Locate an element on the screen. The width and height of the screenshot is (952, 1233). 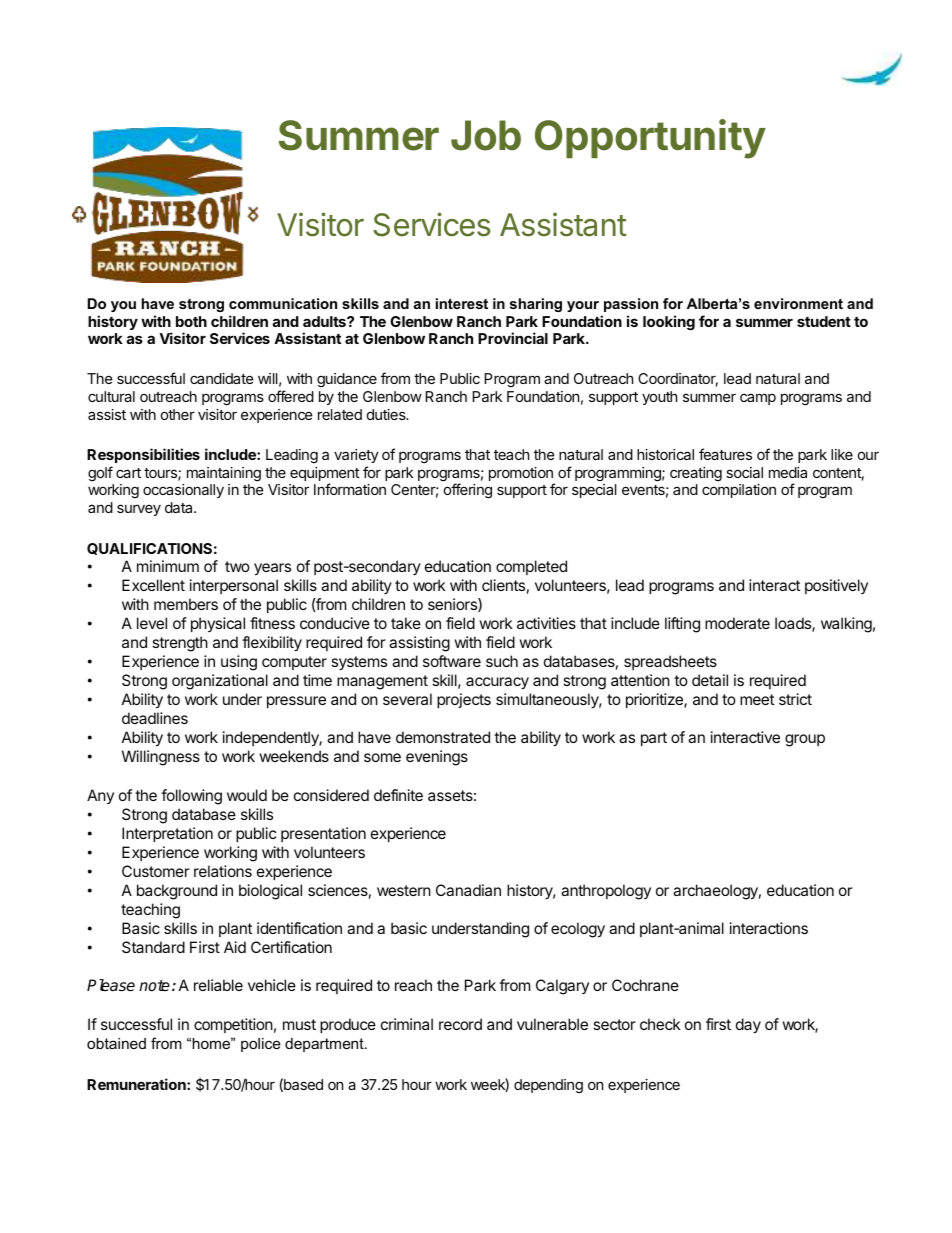
following is located at coordinates (191, 797).
